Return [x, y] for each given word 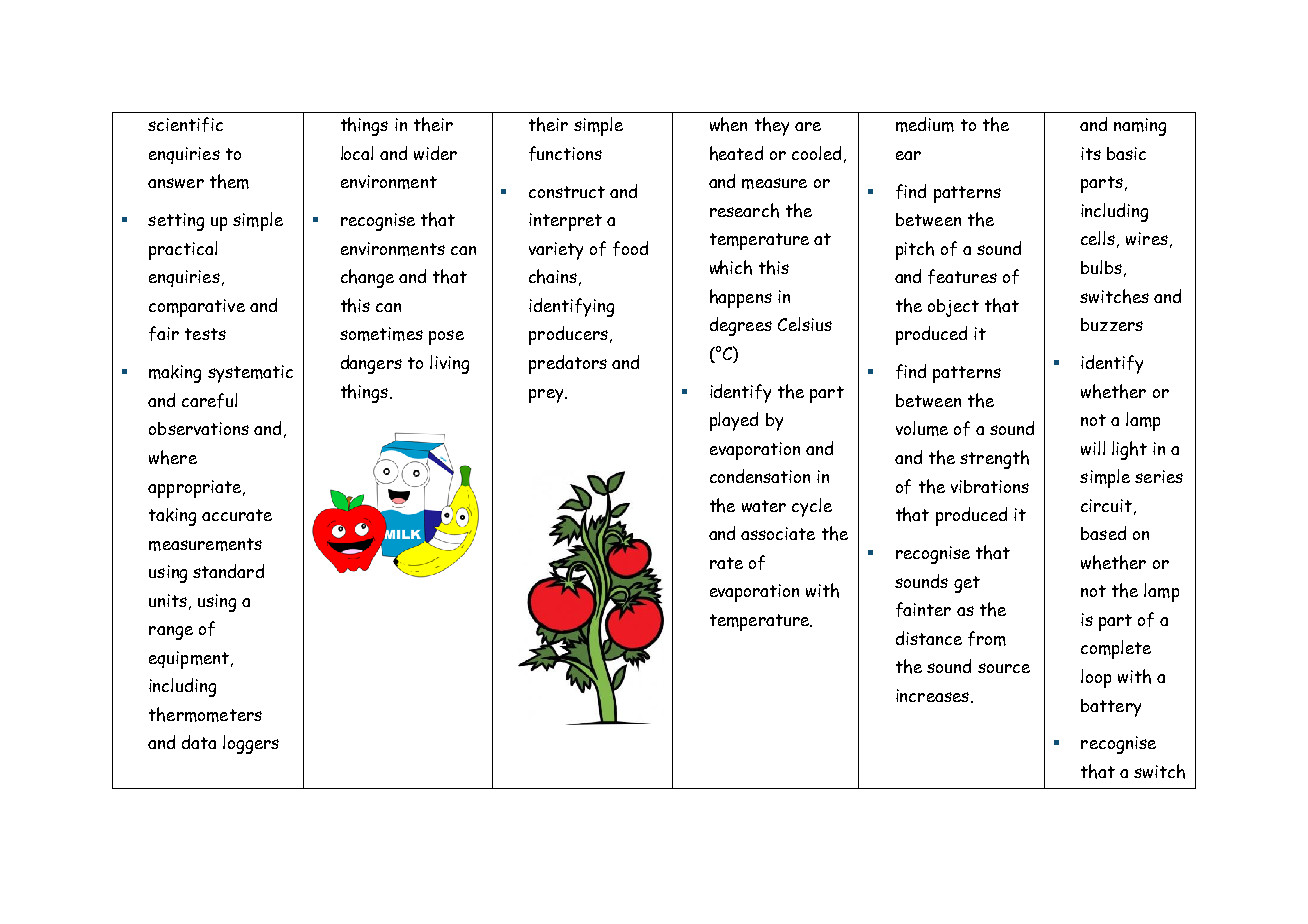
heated [736, 153]
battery [1111, 708]
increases [932, 695]
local [357, 153]
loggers [251, 744]
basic [1126, 153]
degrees [741, 326]
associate [778, 533]
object [953, 308]
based [1103, 533]
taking [172, 517]
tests [205, 334]
